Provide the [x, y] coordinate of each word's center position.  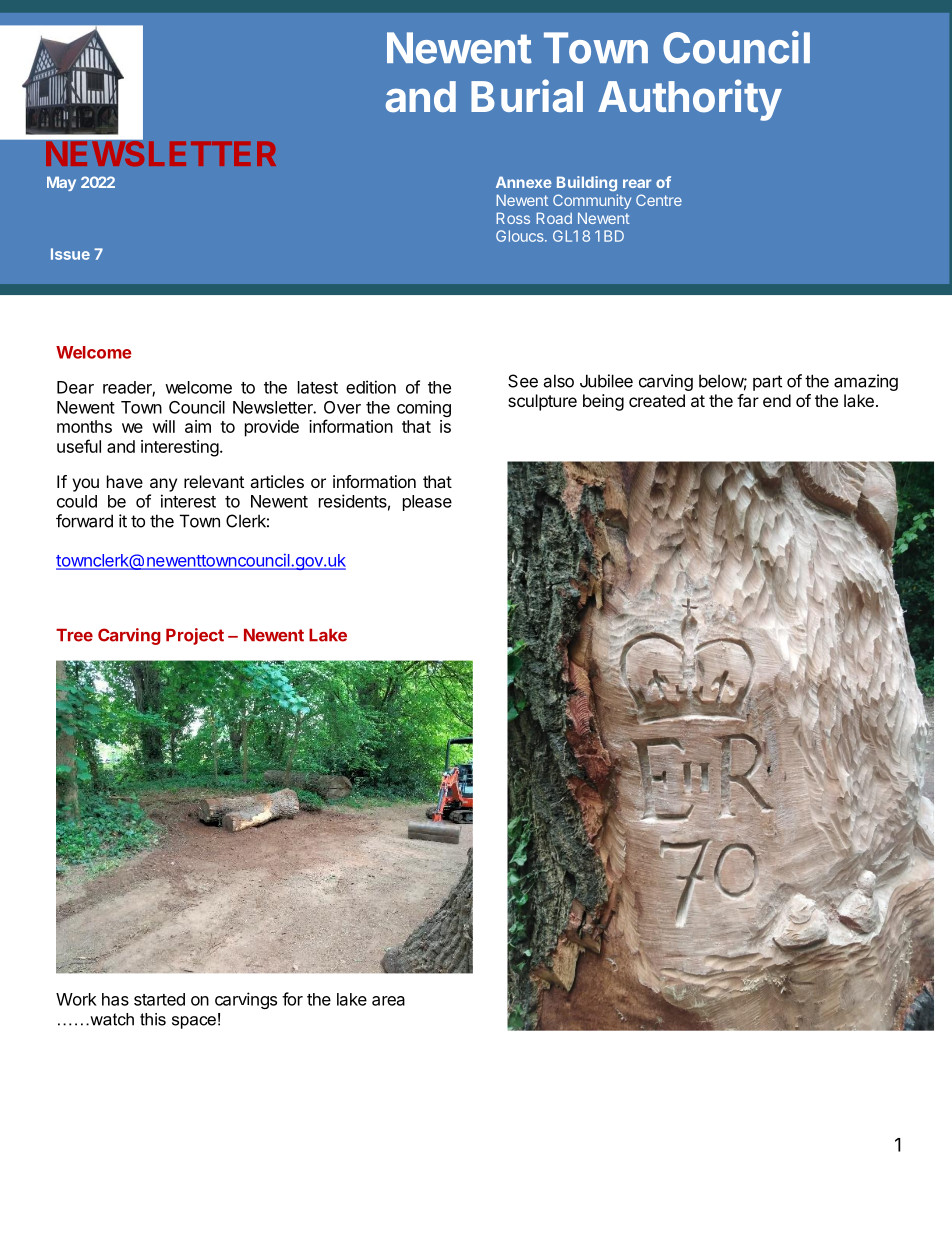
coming [424, 408]
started [159, 999]
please [427, 503]
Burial [527, 96]
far [748, 400]
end [777, 400]
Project [195, 636]
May [61, 183]
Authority [690, 100]
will [163, 426]
